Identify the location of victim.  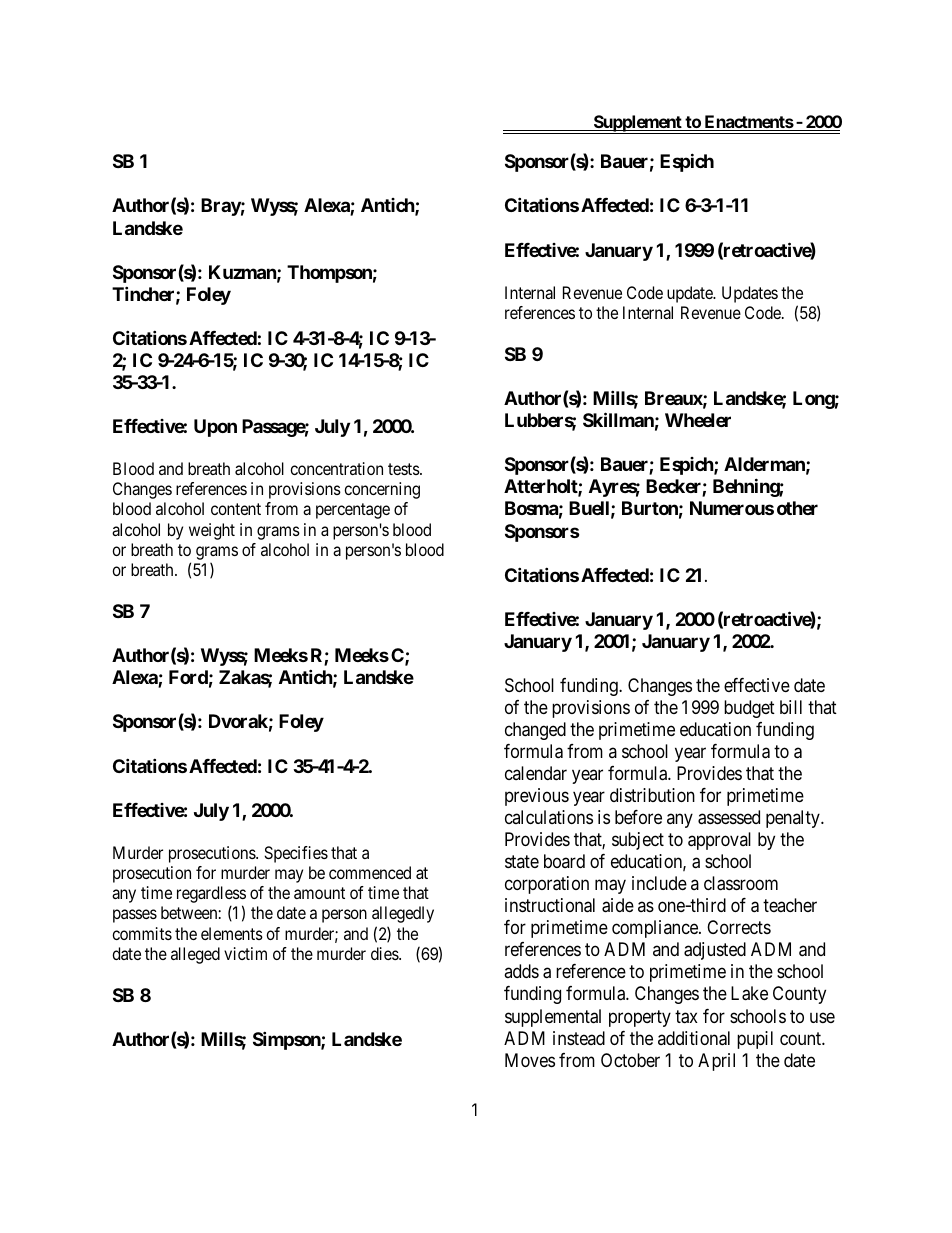
(245, 953).
